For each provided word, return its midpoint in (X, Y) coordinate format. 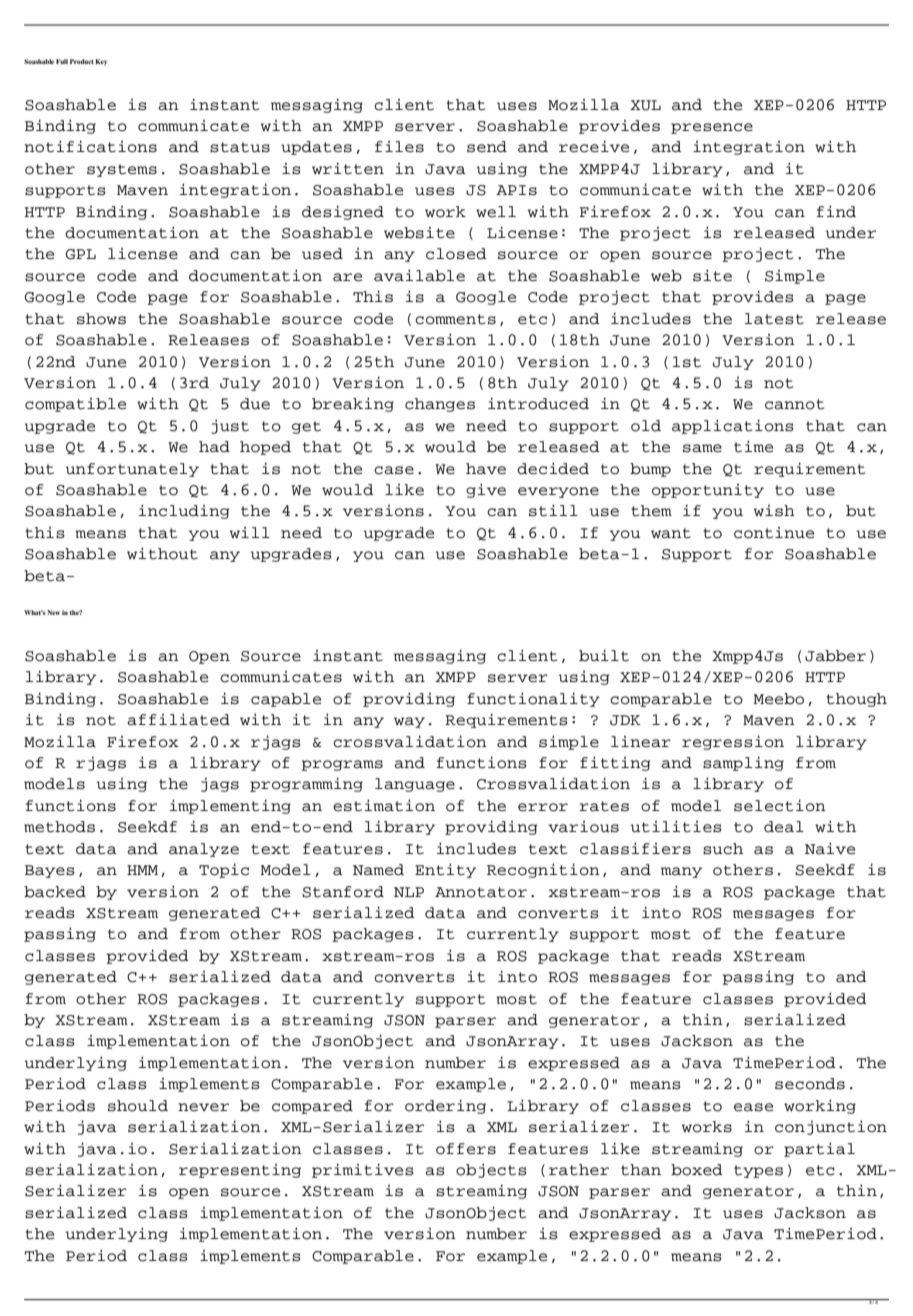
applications (733, 426)
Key (101, 62)
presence (712, 128)
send (487, 147)
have (486, 469)
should (138, 1106)
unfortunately (132, 470)
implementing (230, 806)
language (415, 785)
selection (780, 805)
